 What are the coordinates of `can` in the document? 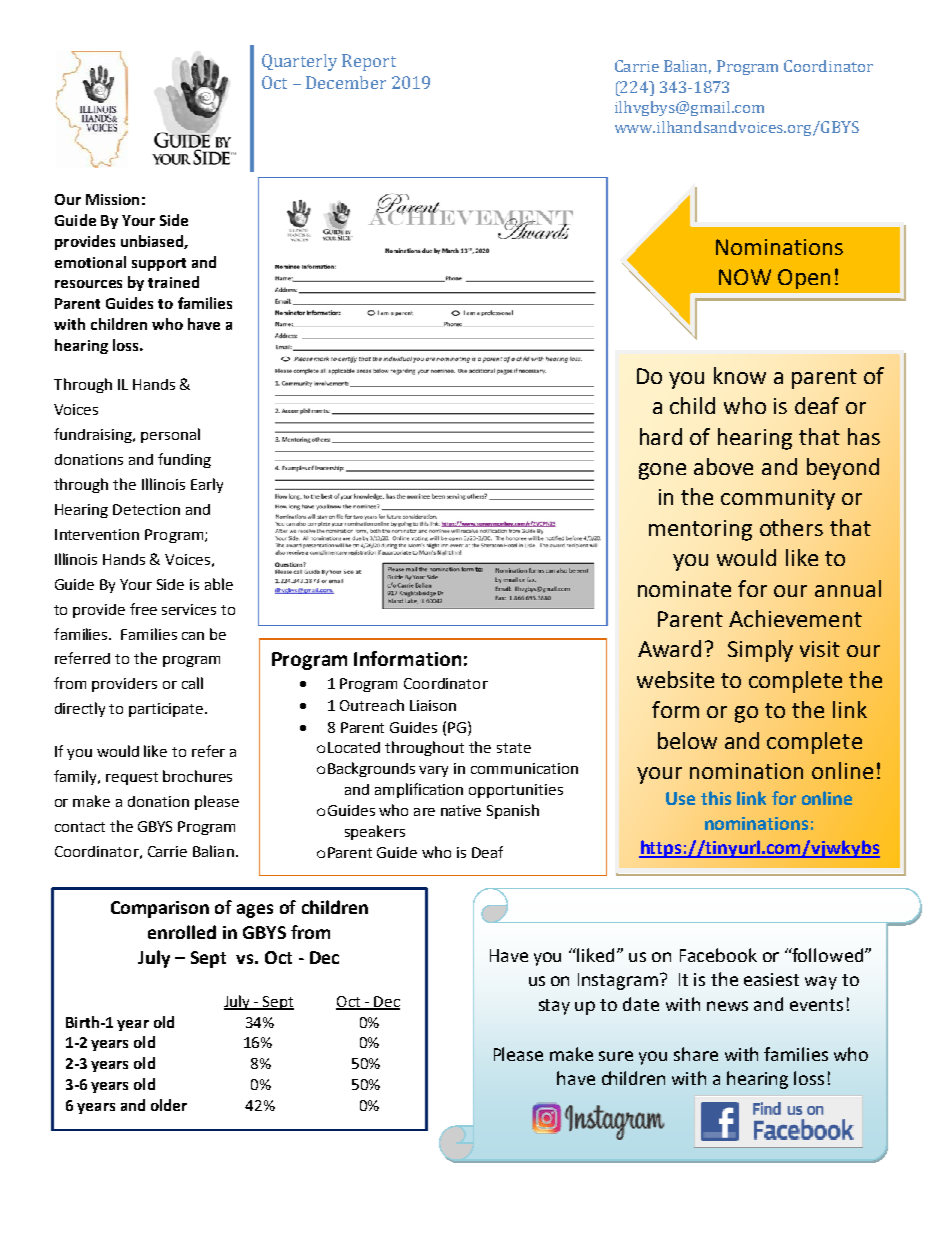 It's located at (193, 636).
